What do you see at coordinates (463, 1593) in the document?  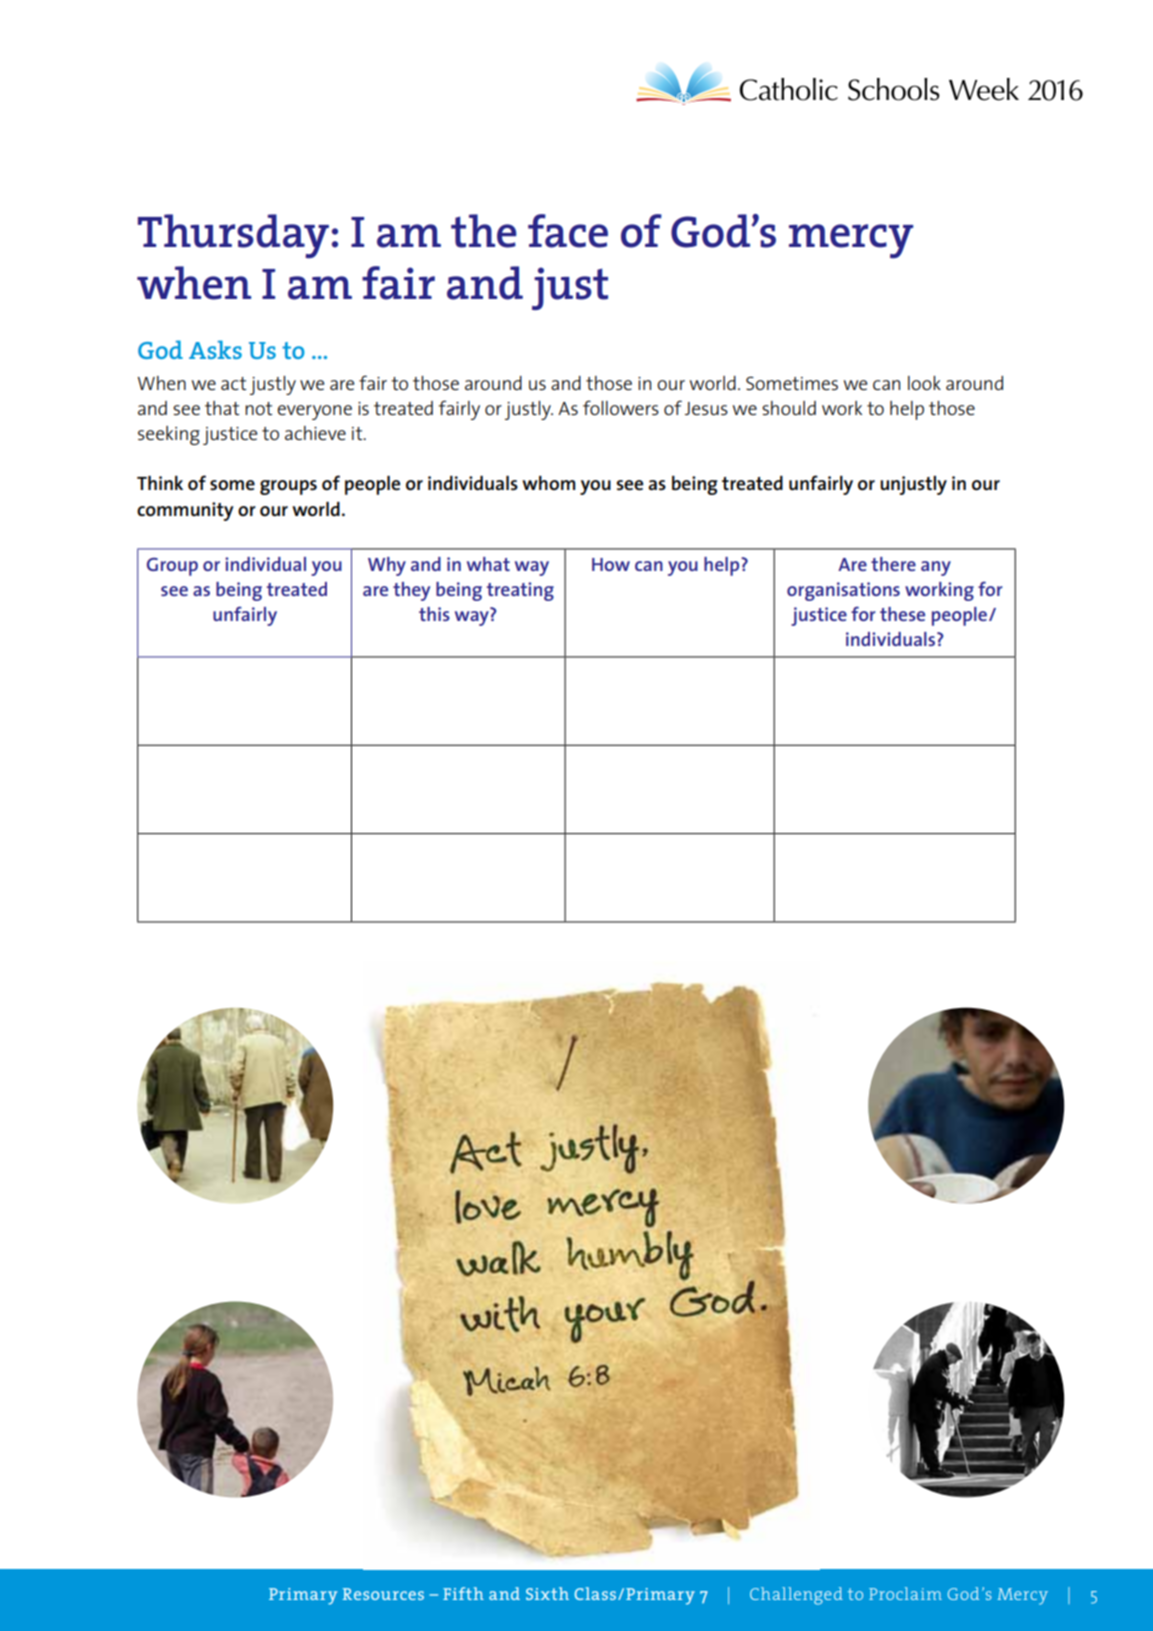 I see `Fifth` at bounding box center [463, 1593].
